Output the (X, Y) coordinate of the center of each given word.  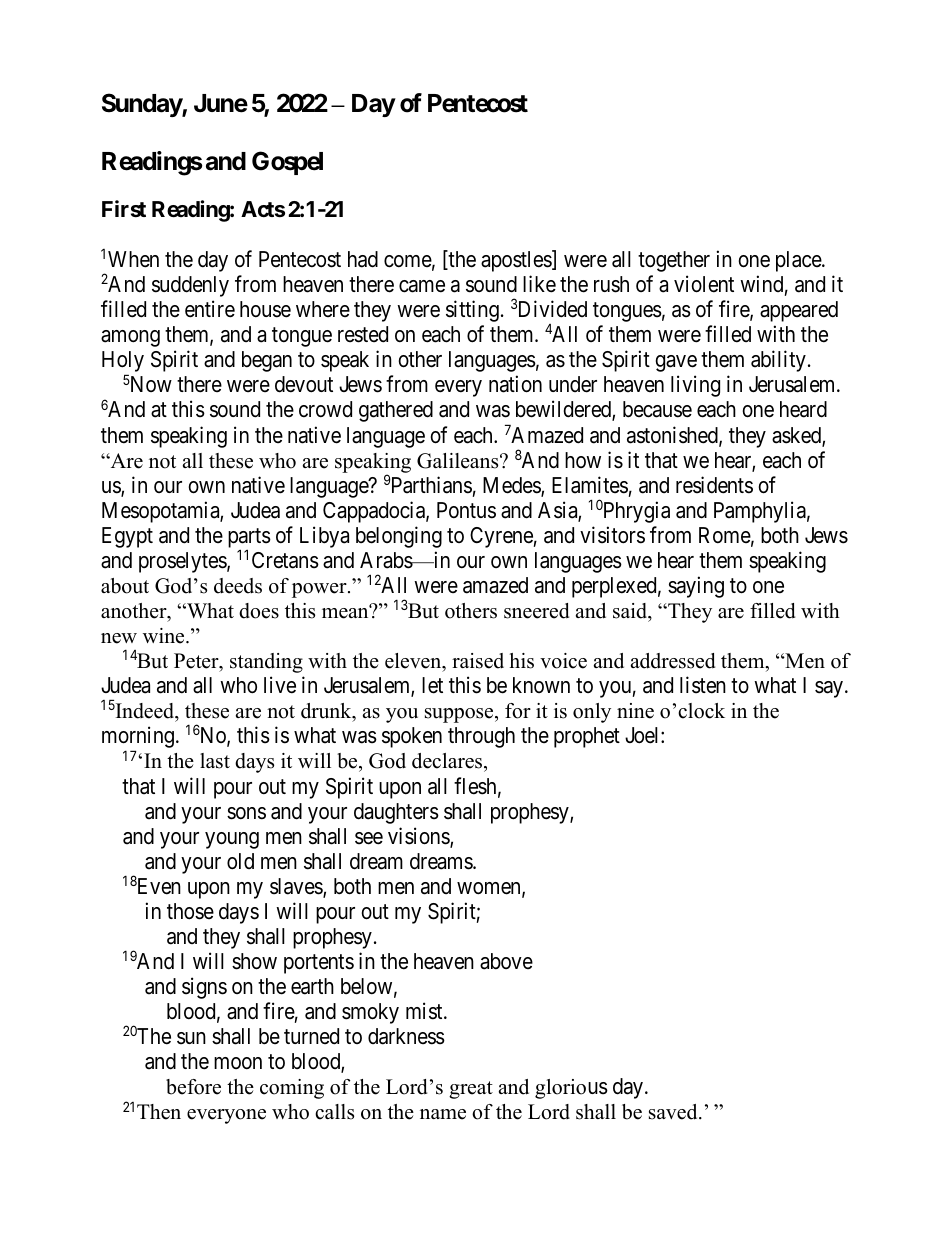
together (674, 261)
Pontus (466, 510)
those (190, 911)
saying (696, 587)
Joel (643, 735)
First (124, 209)
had (363, 259)
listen (703, 685)
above (506, 961)
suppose (460, 715)
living (695, 386)
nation (515, 384)
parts (249, 539)
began (267, 361)
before (193, 1087)
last (215, 761)
